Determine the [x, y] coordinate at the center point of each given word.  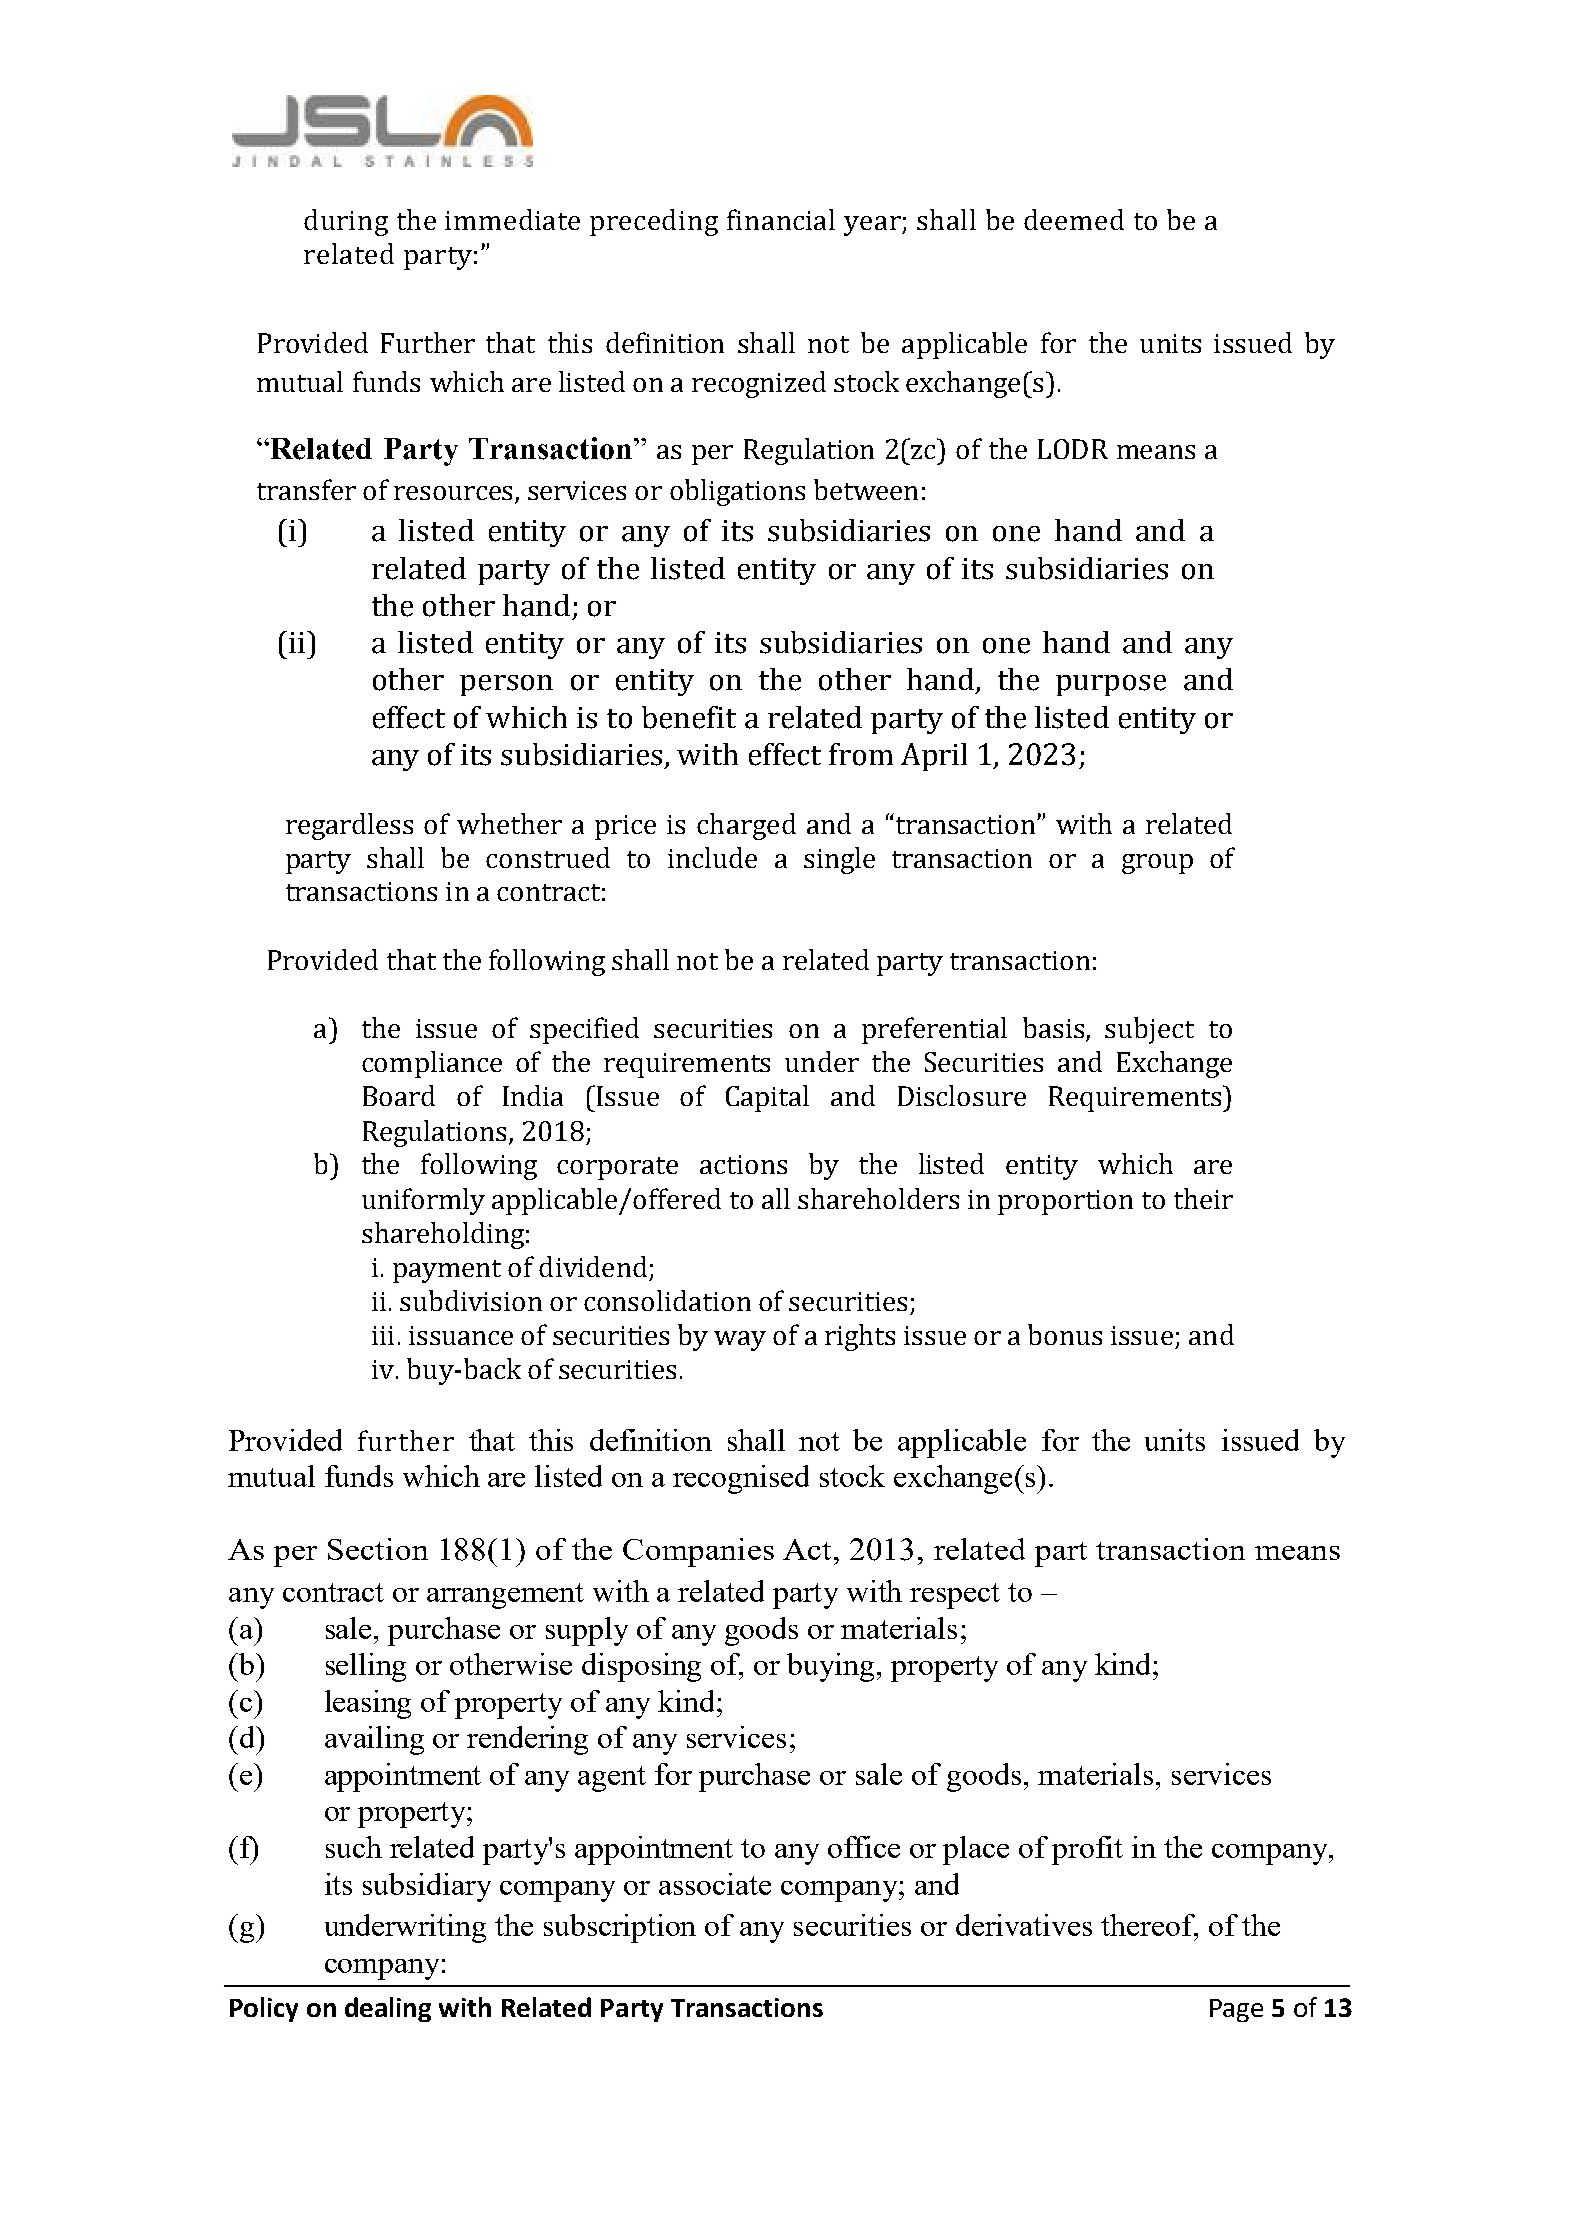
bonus [1065, 1334]
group [1157, 864]
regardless [349, 826]
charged [746, 826]
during [346, 222]
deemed [1074, 219]
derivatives [1024, 1925]
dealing [388, 2009]
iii [383, 1335]
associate [715, 1884]
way [740, 1341]
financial [781, 219]
